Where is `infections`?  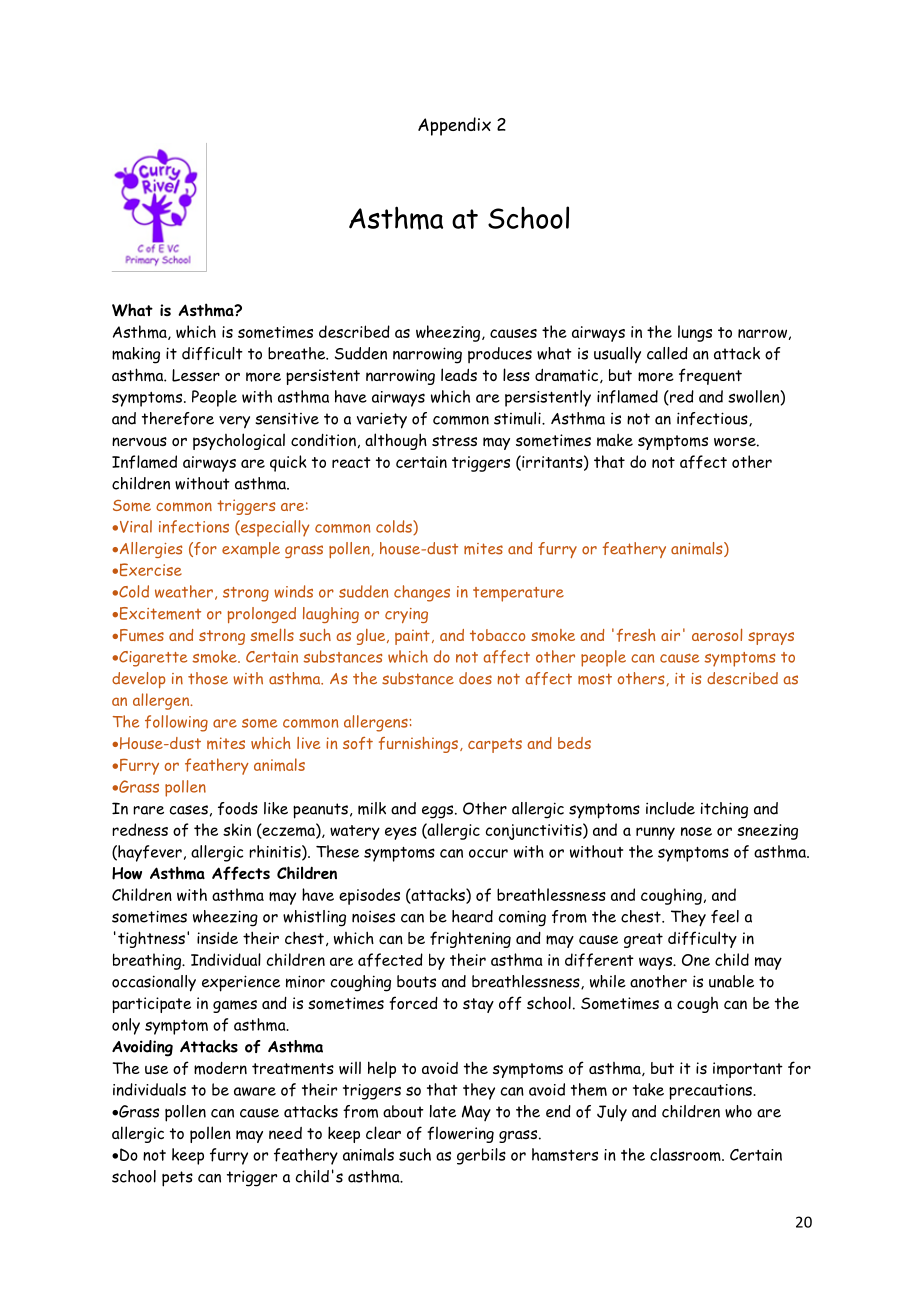
infections is located at coordinates (194, 526).
